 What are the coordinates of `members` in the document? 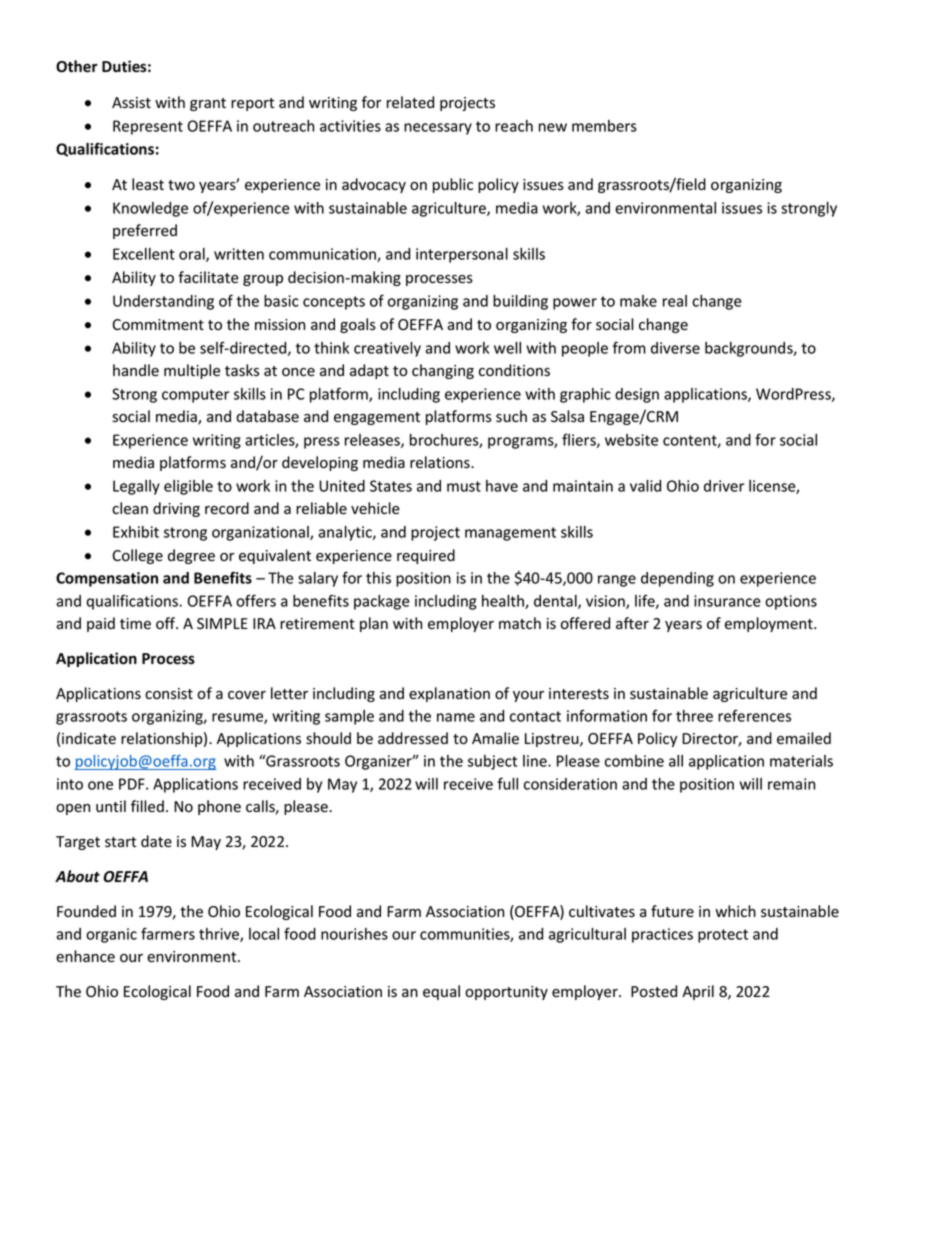 It's located at (604, 126).
